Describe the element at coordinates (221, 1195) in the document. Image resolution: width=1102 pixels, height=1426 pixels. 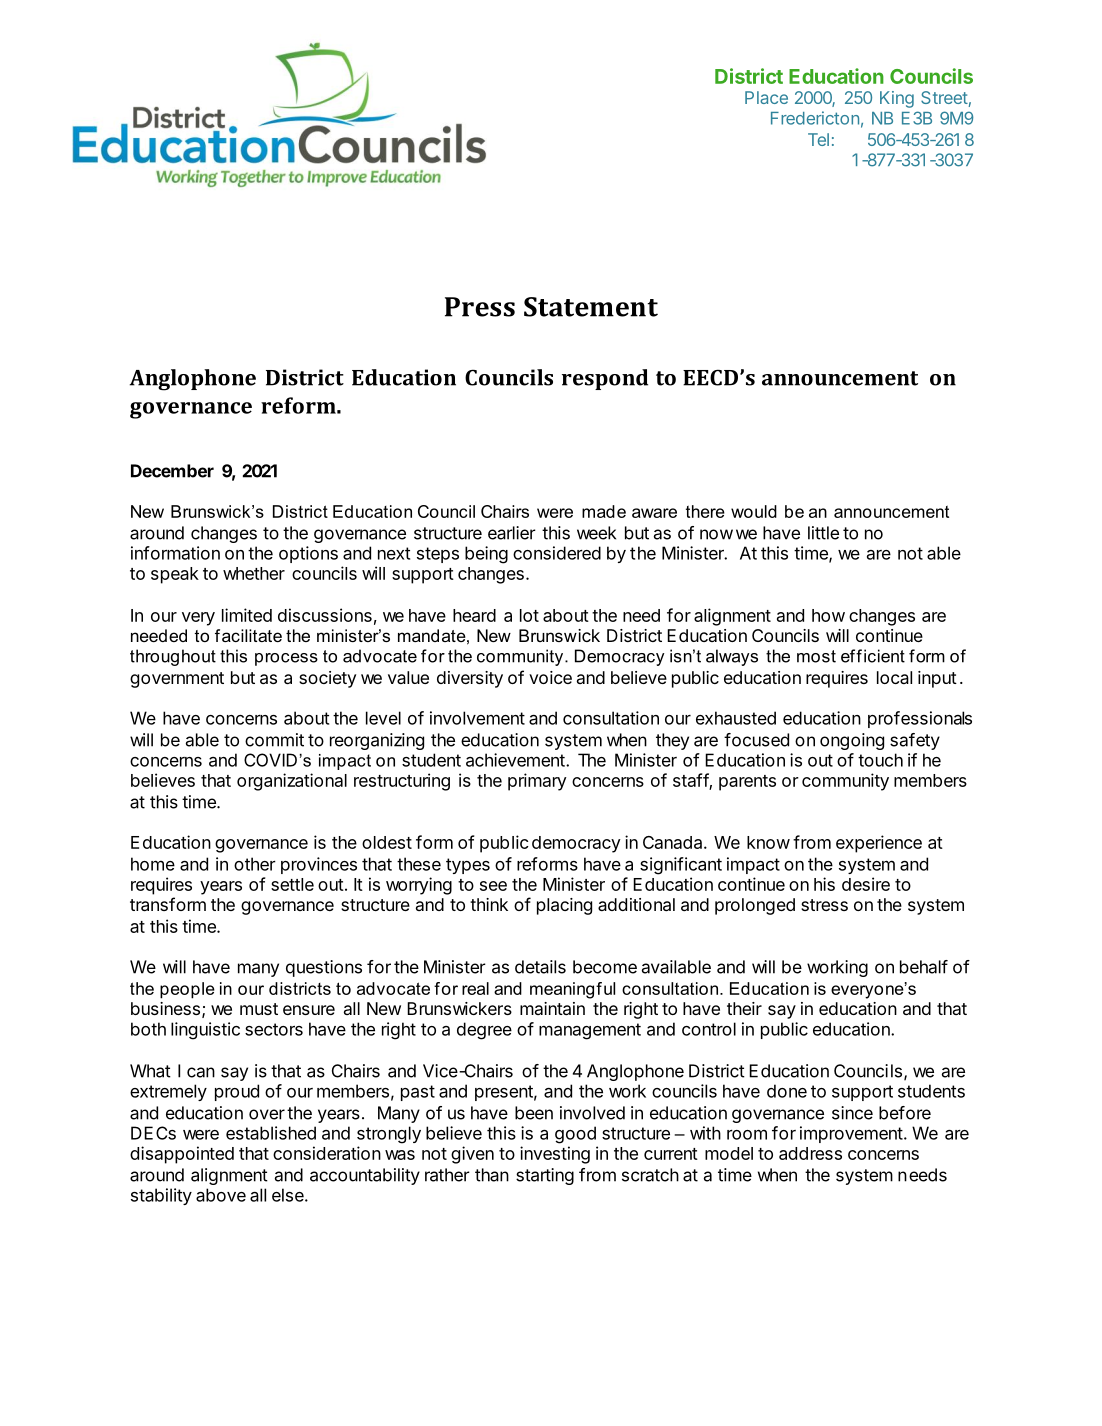
I see `above` at that location.
